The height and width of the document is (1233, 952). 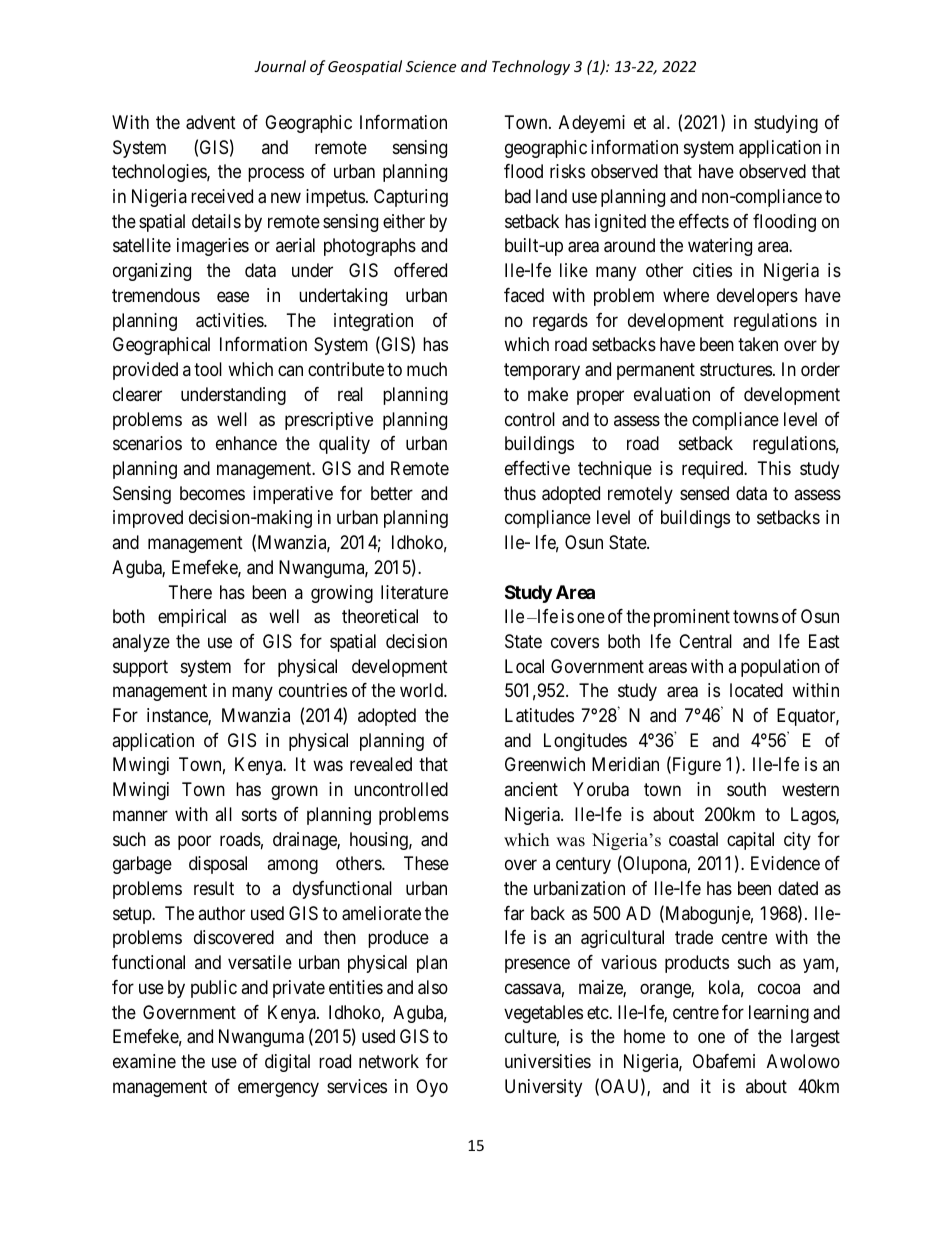 I want to click on advent, so click(x=211, y=122).
